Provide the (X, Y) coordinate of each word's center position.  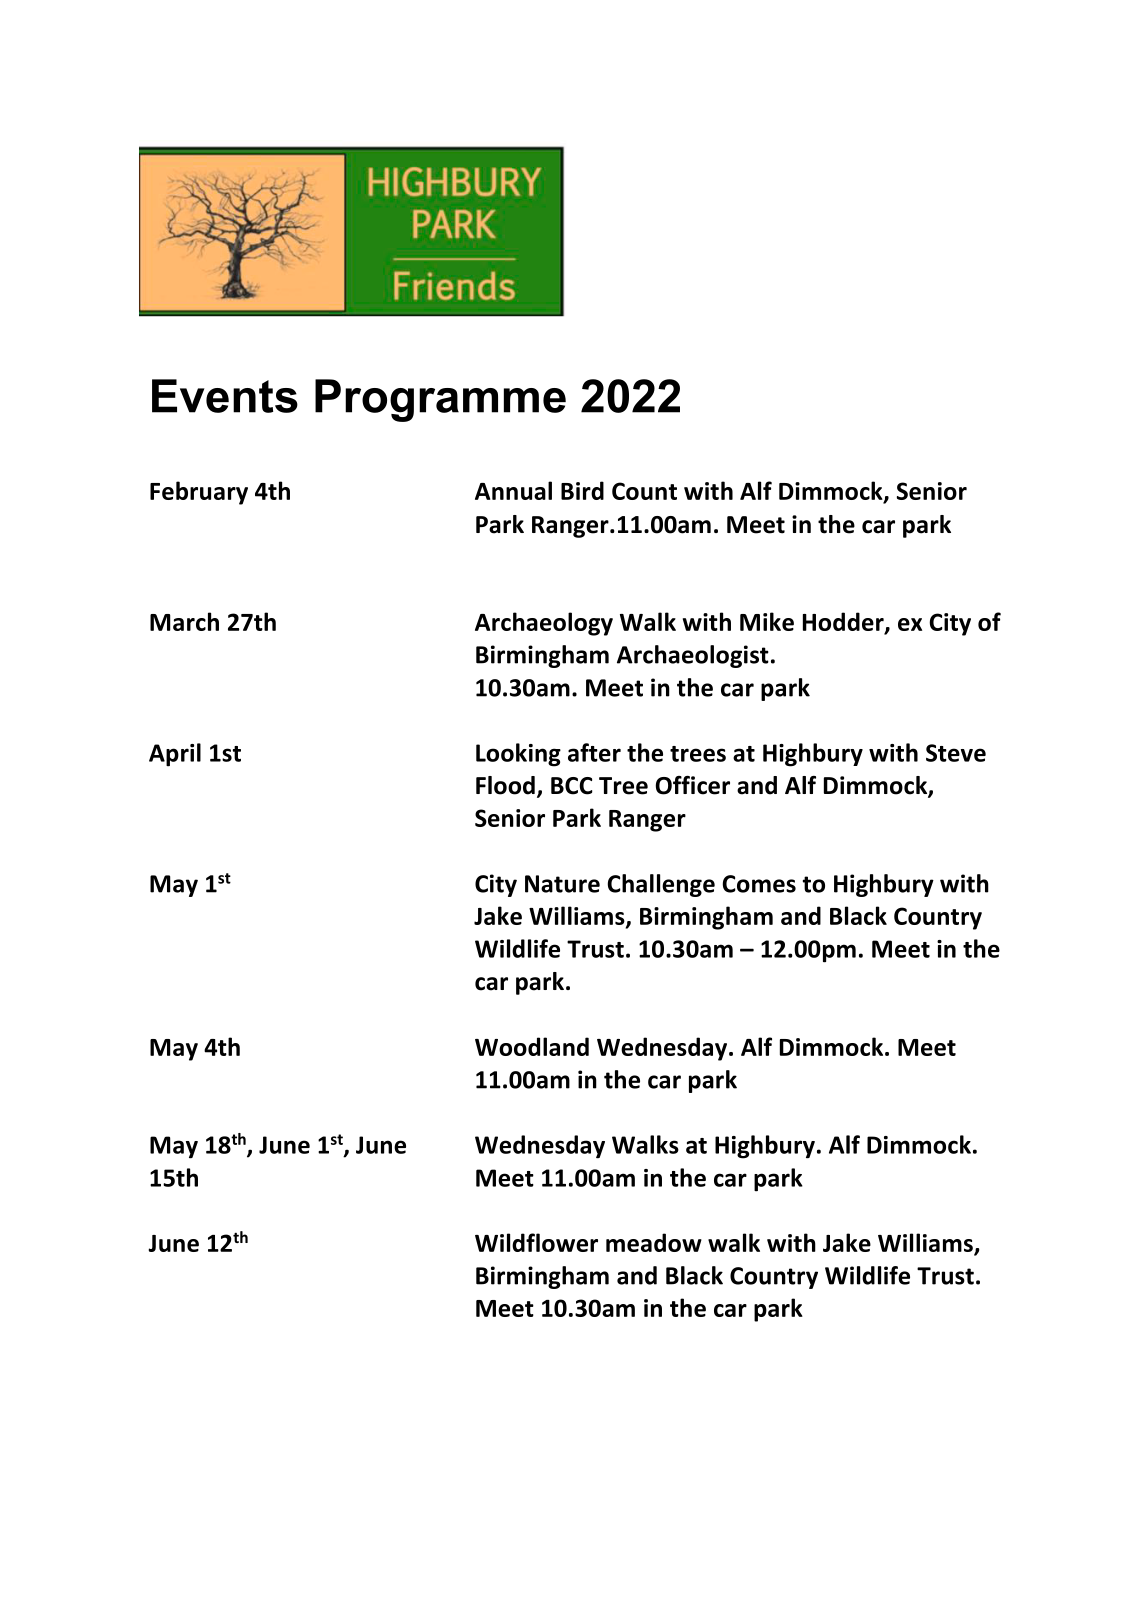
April (175, 755)
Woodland (532, 1046)
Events (225, 396)
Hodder (844, 622)
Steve (956, 753)
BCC (572, 786)
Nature (562, 884)
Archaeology (544, 624)
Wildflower (536, 1242)
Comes (759, 884)
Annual (513, 490)
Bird (582, 490)
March (184, 621)
